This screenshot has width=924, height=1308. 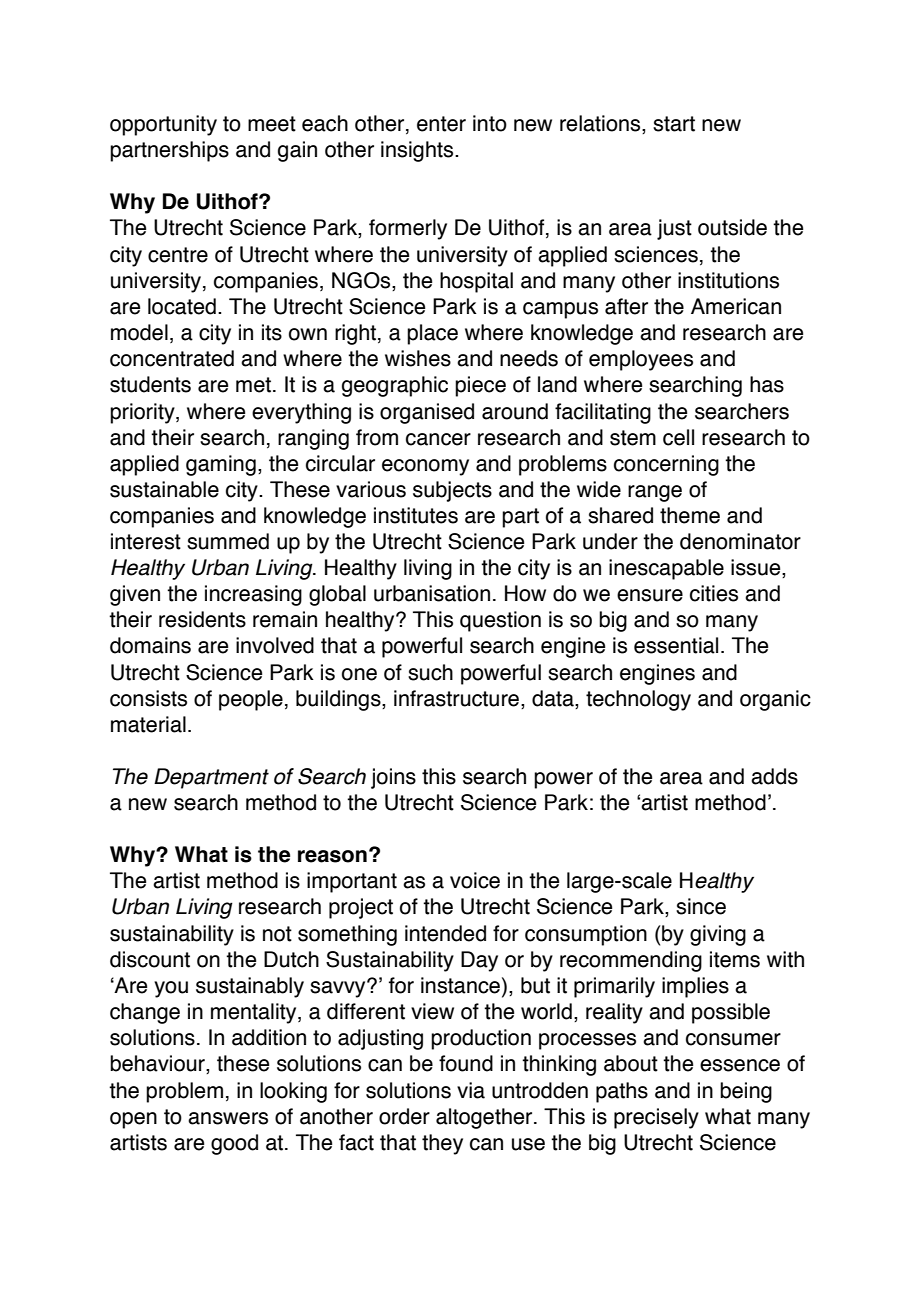 What do you see at coordinates (202, 619) in the screenshot?
I see `residents` at bounding box center [202, 619].
